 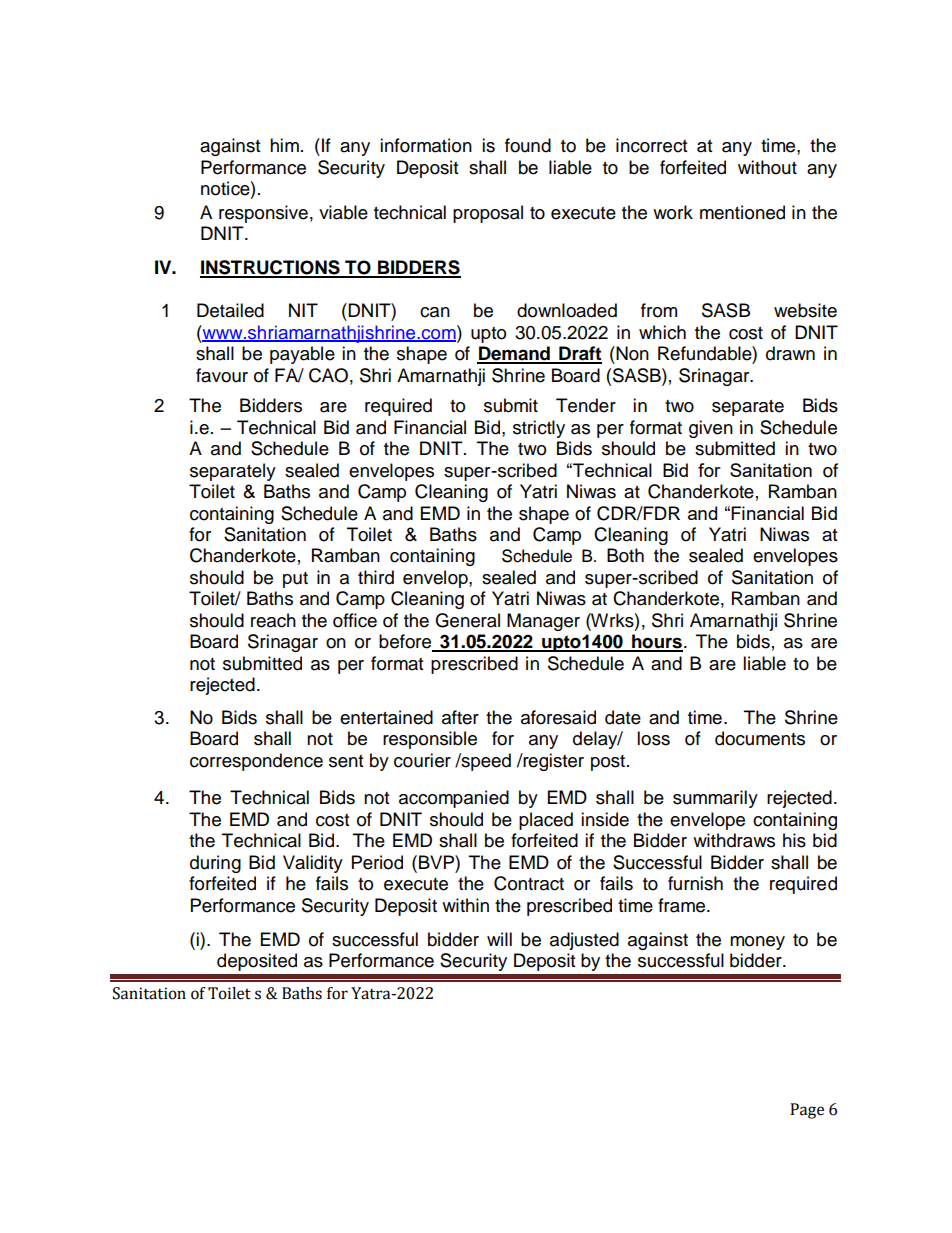 I want to click on given, so click(x=711, y=429).
